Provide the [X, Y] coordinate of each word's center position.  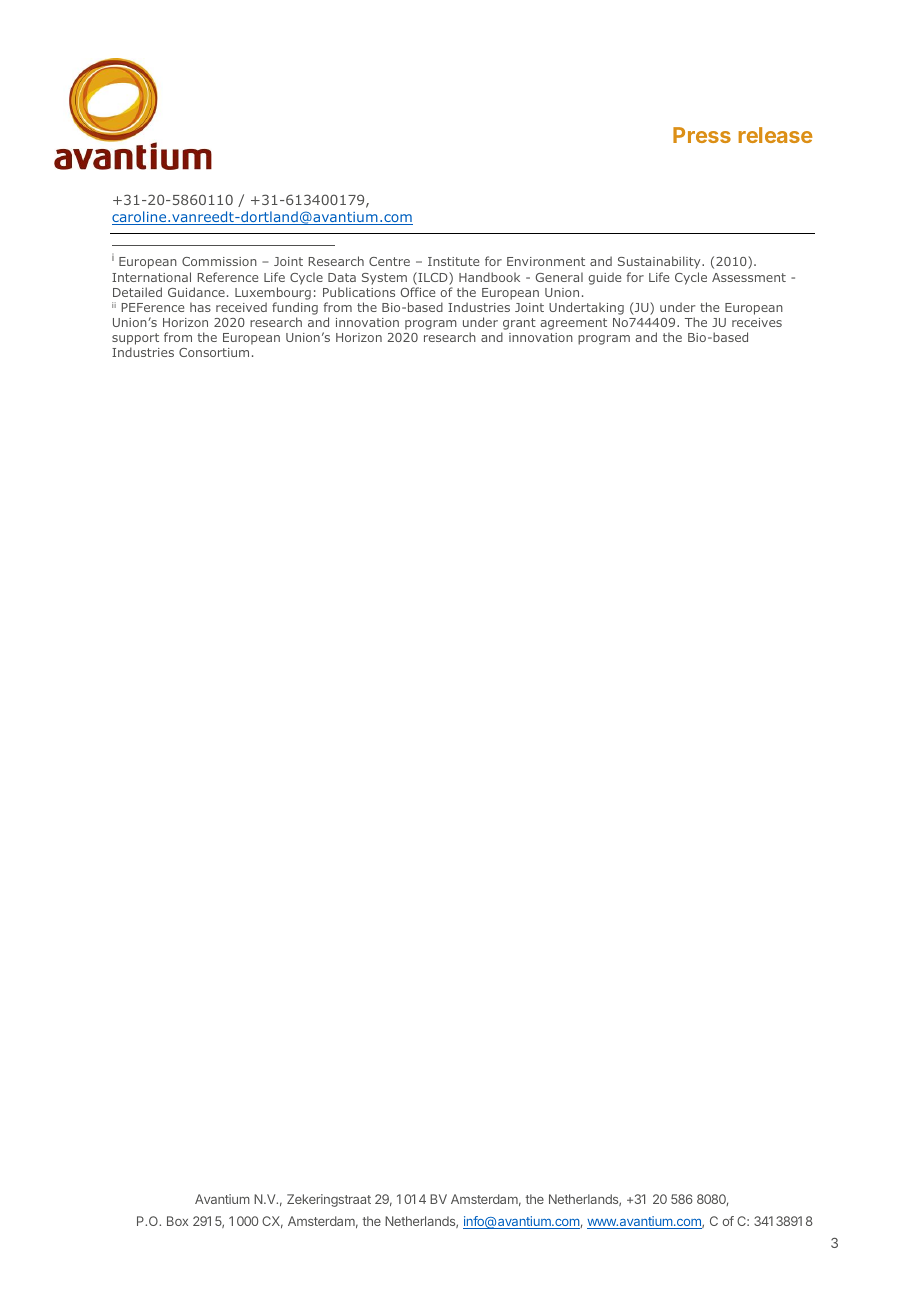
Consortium [214, 352]
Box [177, 1221]
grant [518, 325]
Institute [453, 261]
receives [757, 322]
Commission [219, 261]
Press [702, 135]
